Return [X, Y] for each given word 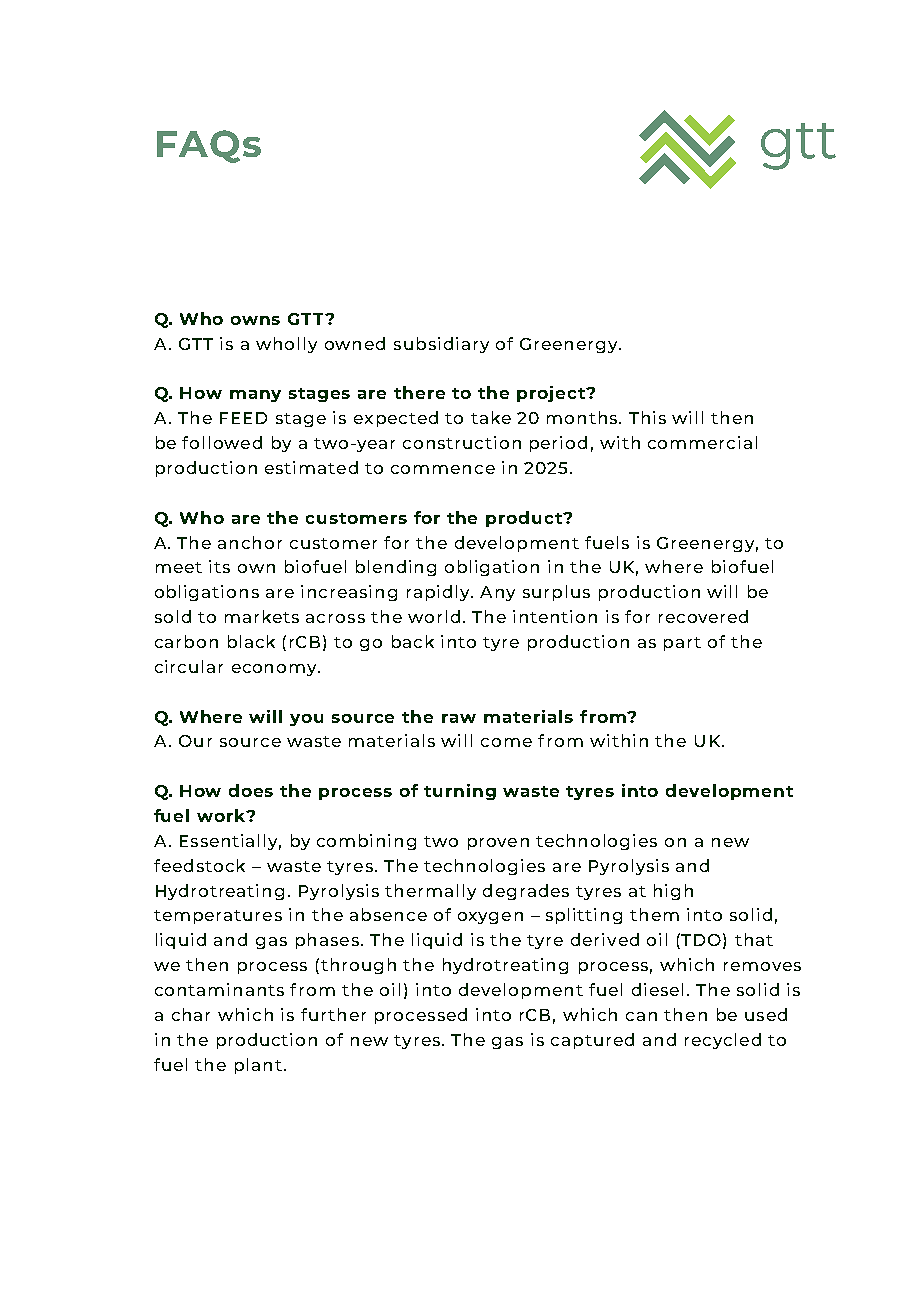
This [647, 417]
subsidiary [441, 345]
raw [459, 718]
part [682, 644]
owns [255, 320]
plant [258, 1066]
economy [275, 670]
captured [592, 1041]
